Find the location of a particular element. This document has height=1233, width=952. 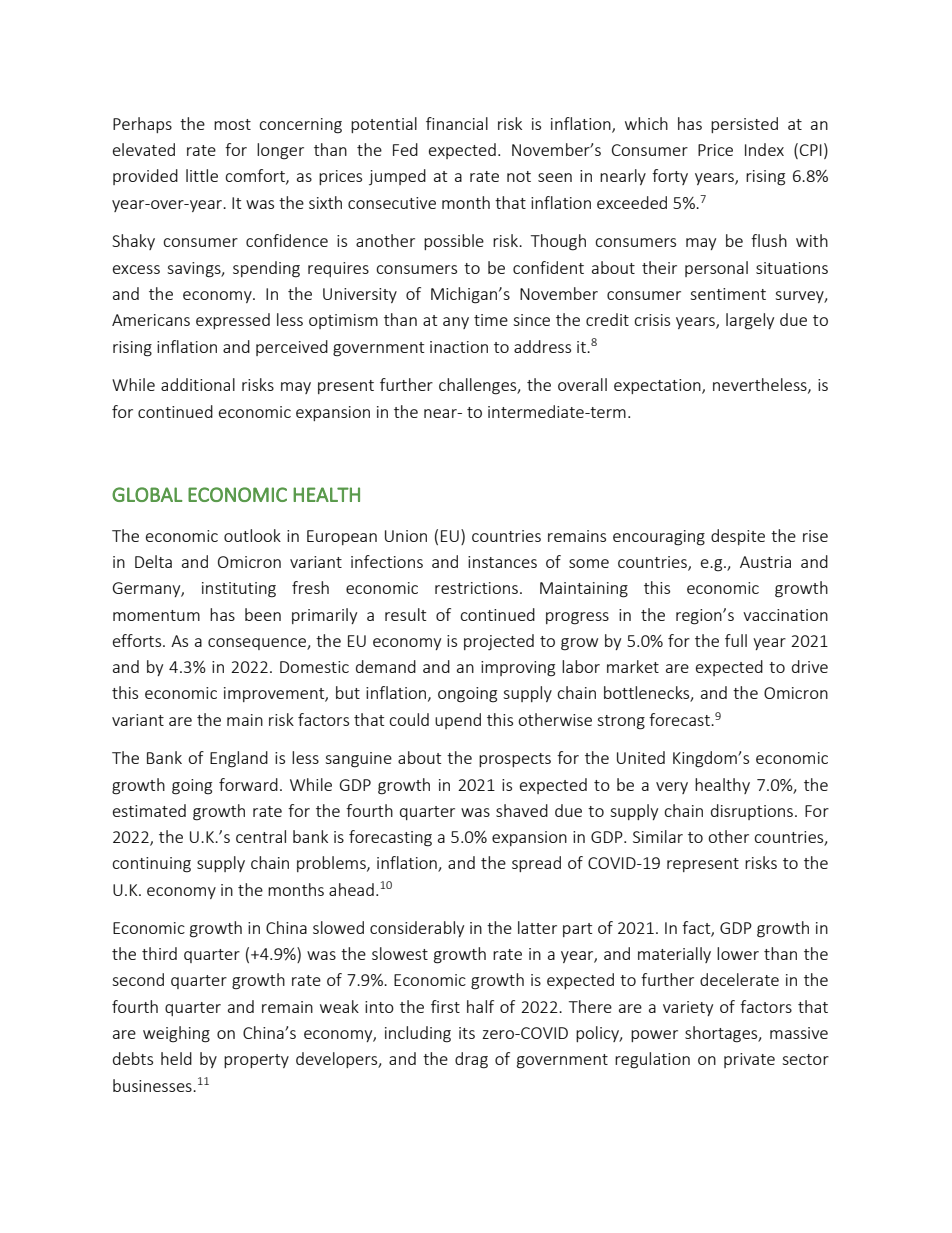

financial is located at coordinates (457, 123).
